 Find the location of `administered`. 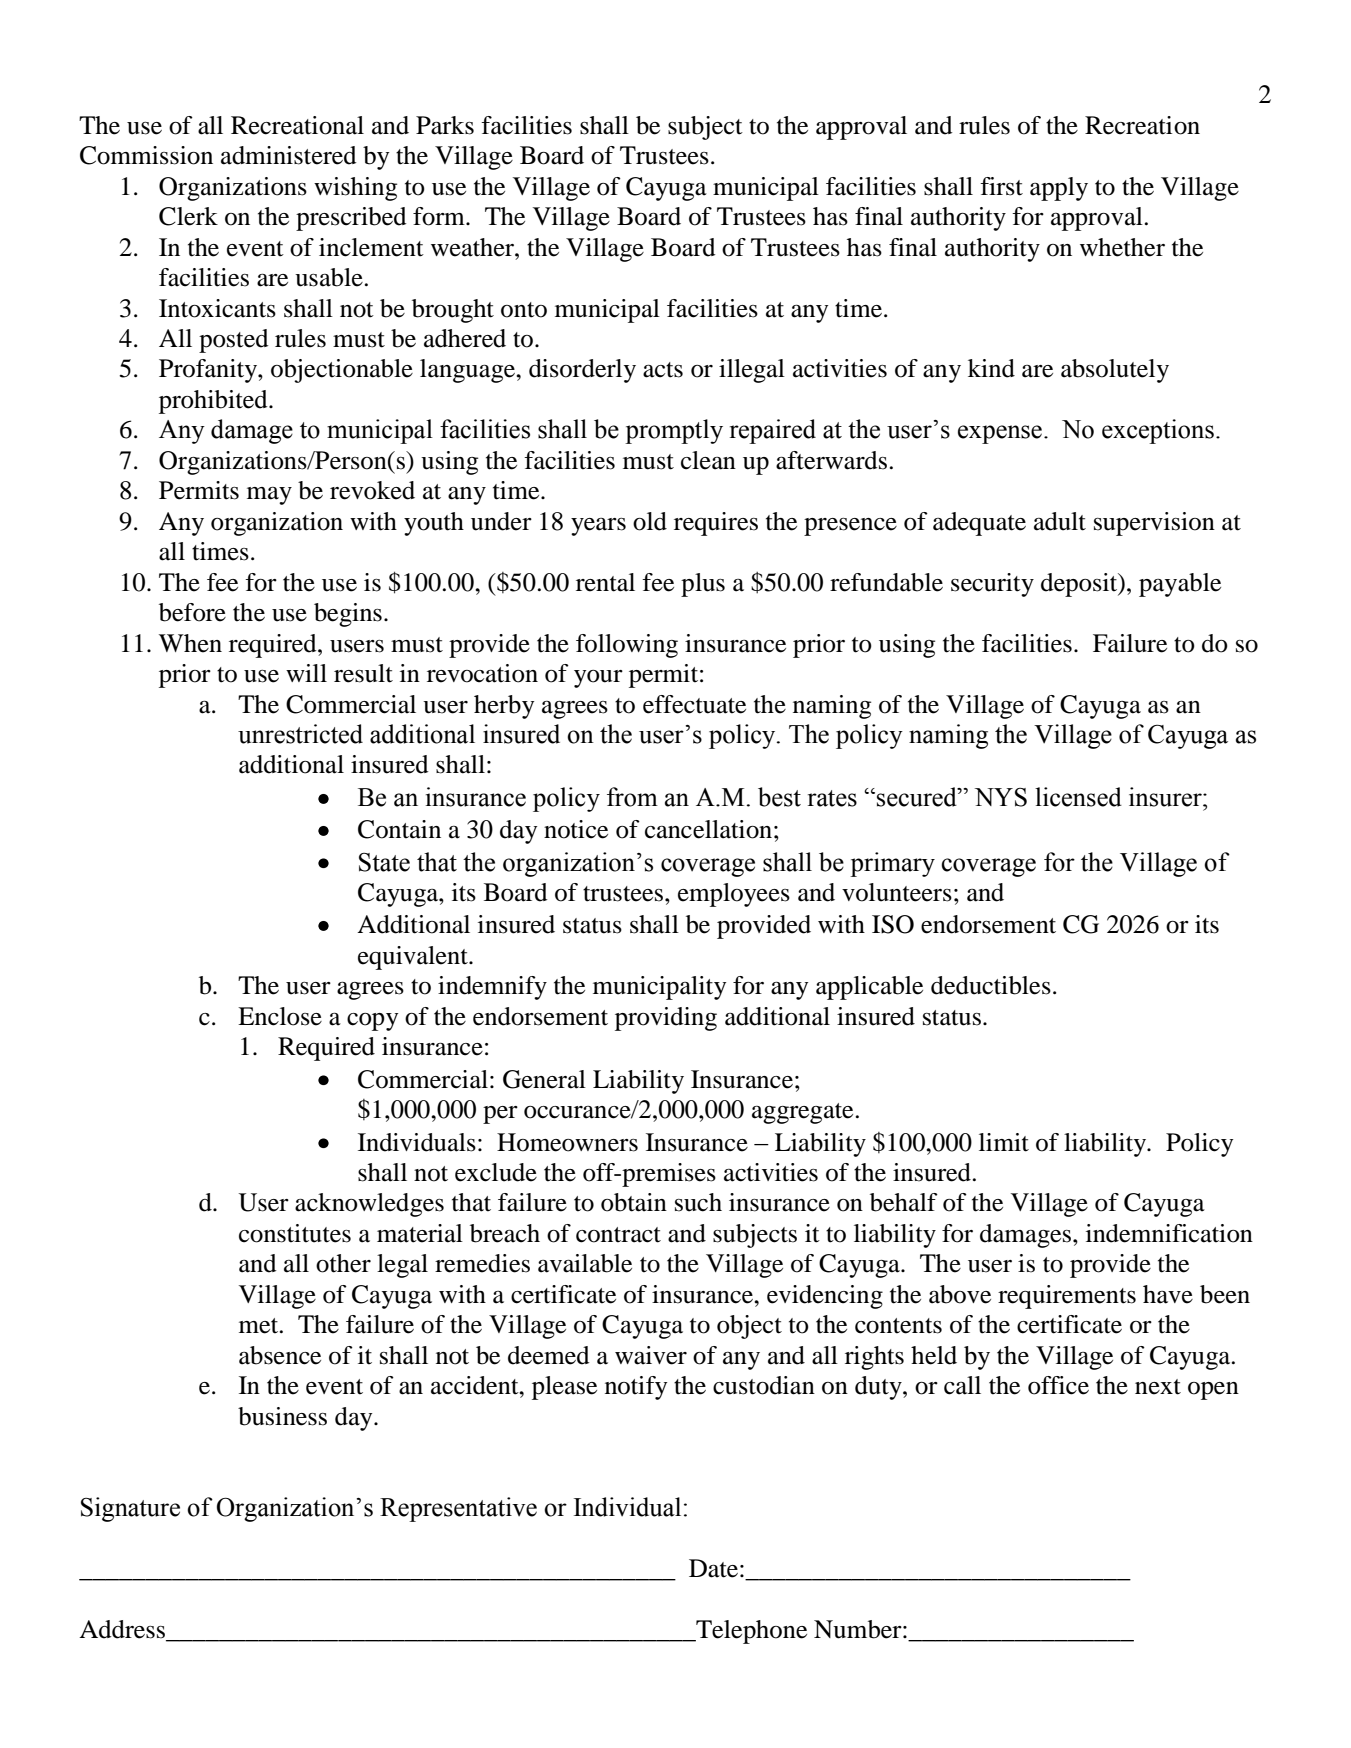

administered is located at coordinates (289, 155).
